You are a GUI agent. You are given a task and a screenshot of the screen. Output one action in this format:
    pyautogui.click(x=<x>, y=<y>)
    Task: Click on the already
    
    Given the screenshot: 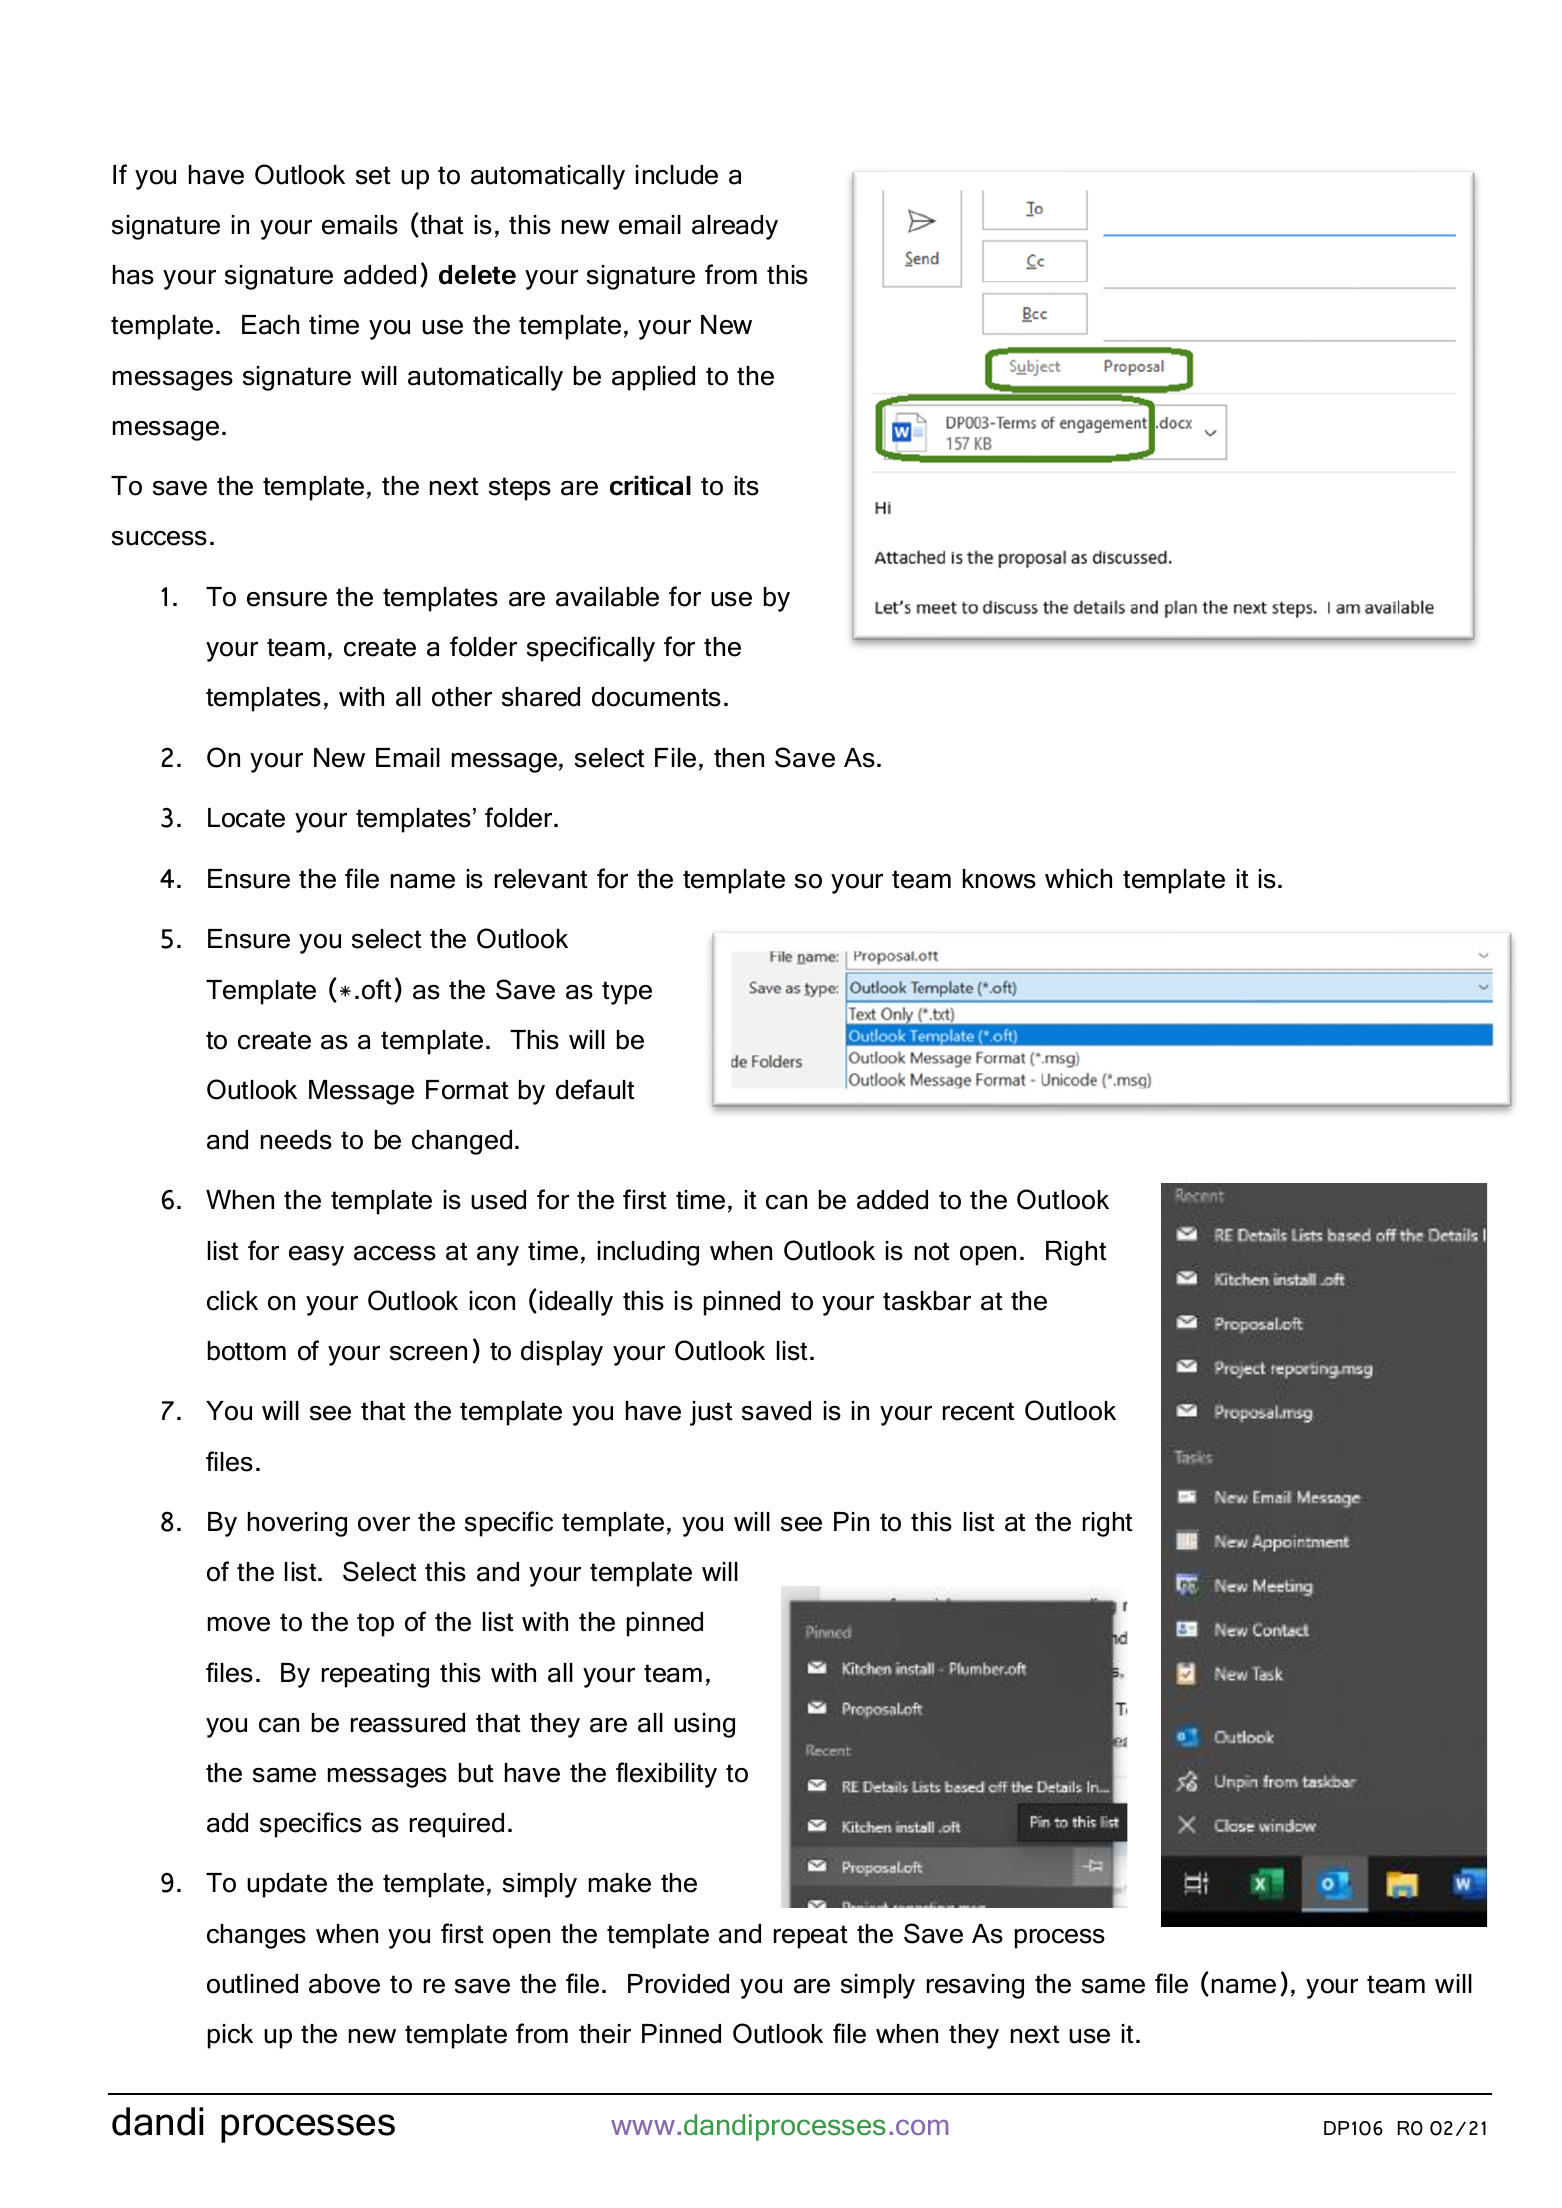 What is the action you would take?
    pyautogui.click(x=735, y=227)
